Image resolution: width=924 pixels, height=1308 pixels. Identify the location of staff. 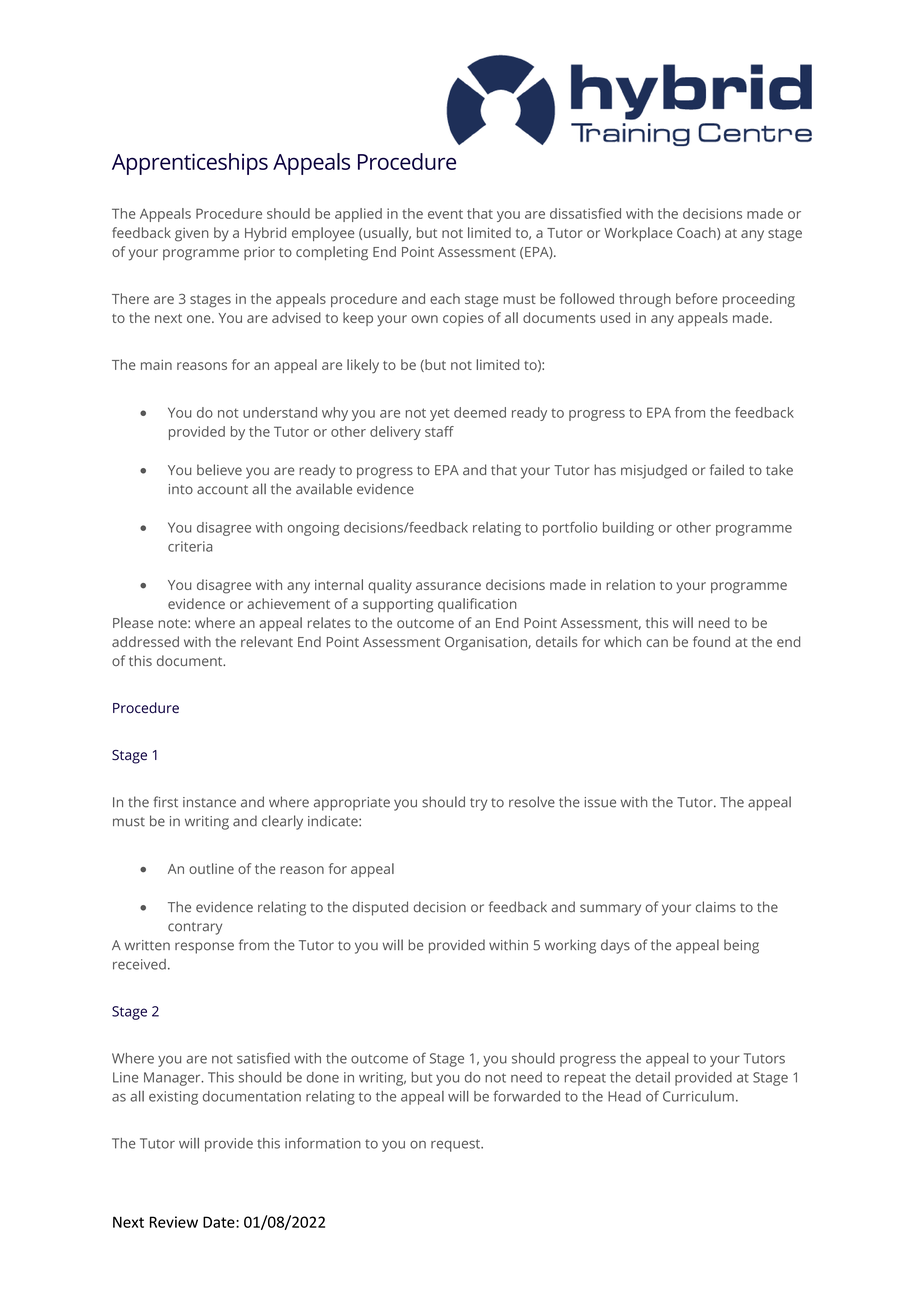
(439, 431).
